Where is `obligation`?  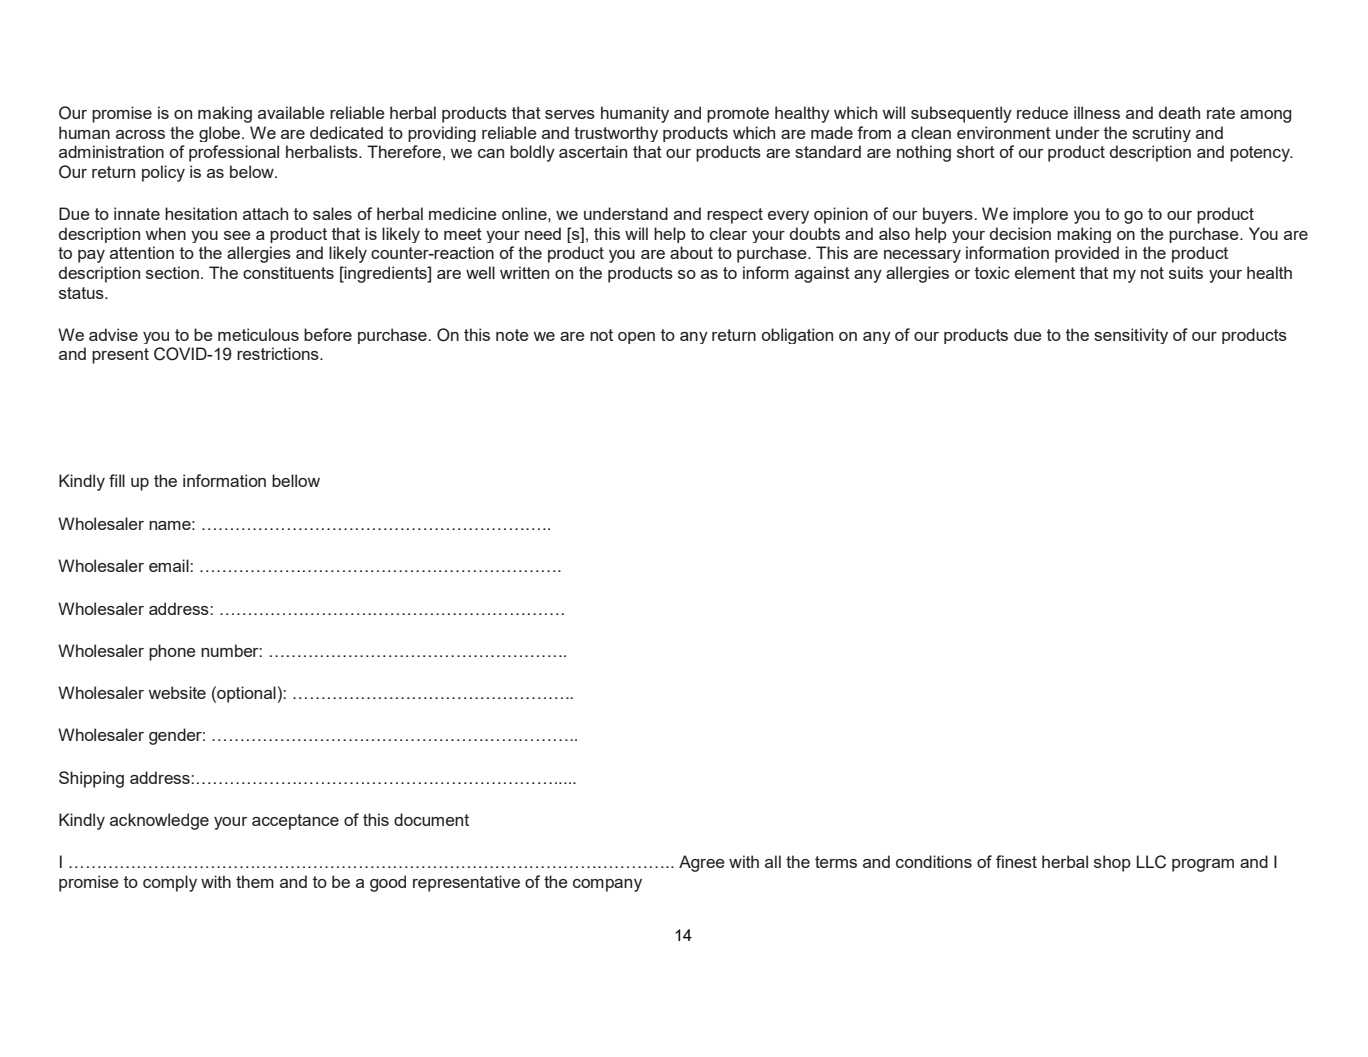
obligation is located at coordinates (797, 336).
